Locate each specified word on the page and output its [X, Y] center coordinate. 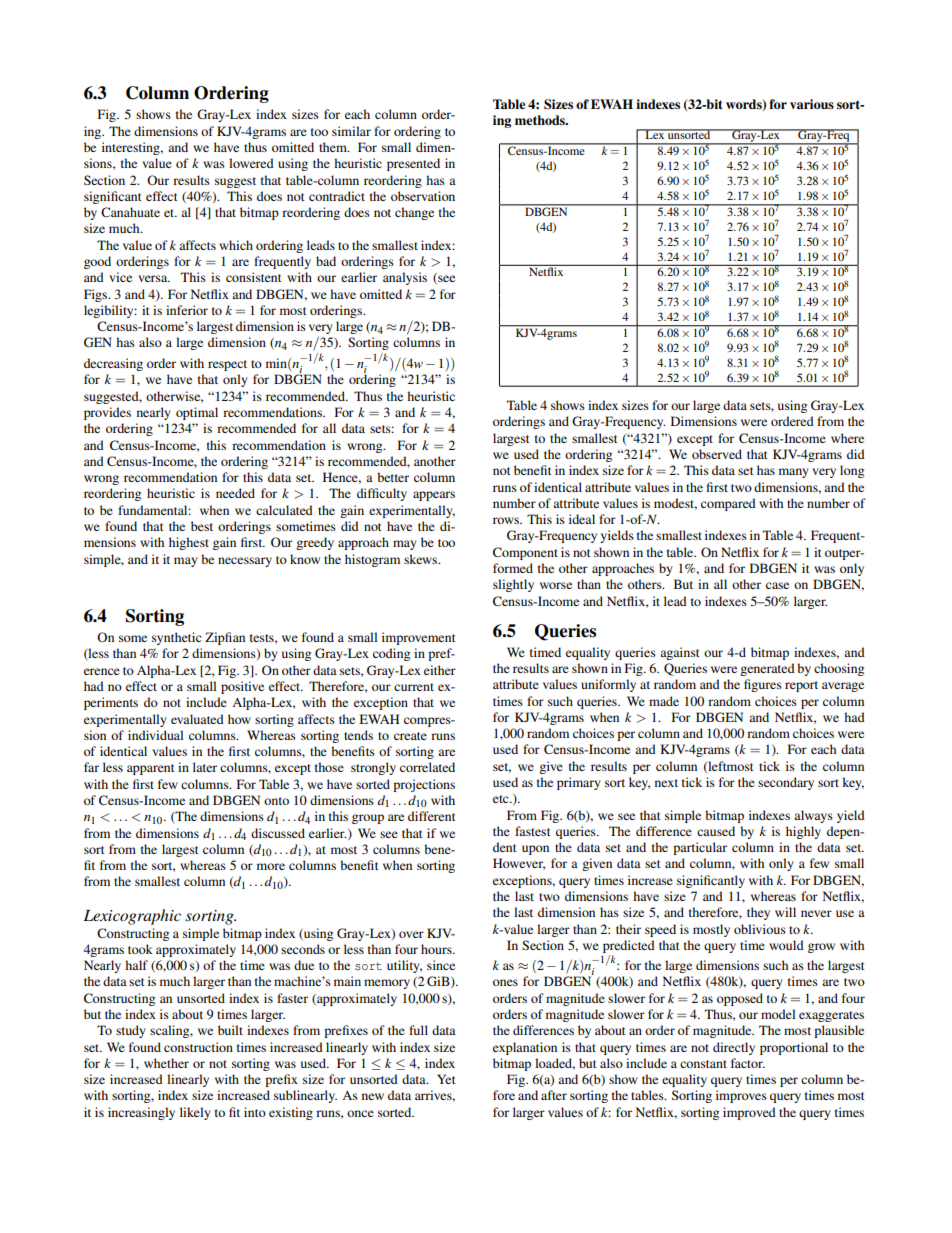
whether [166, 1063]
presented [413, 164]
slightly [513, 585]
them [334, 147]
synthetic [176, 638]
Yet [446, 1079]
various [812, 104]
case [777, 585]
